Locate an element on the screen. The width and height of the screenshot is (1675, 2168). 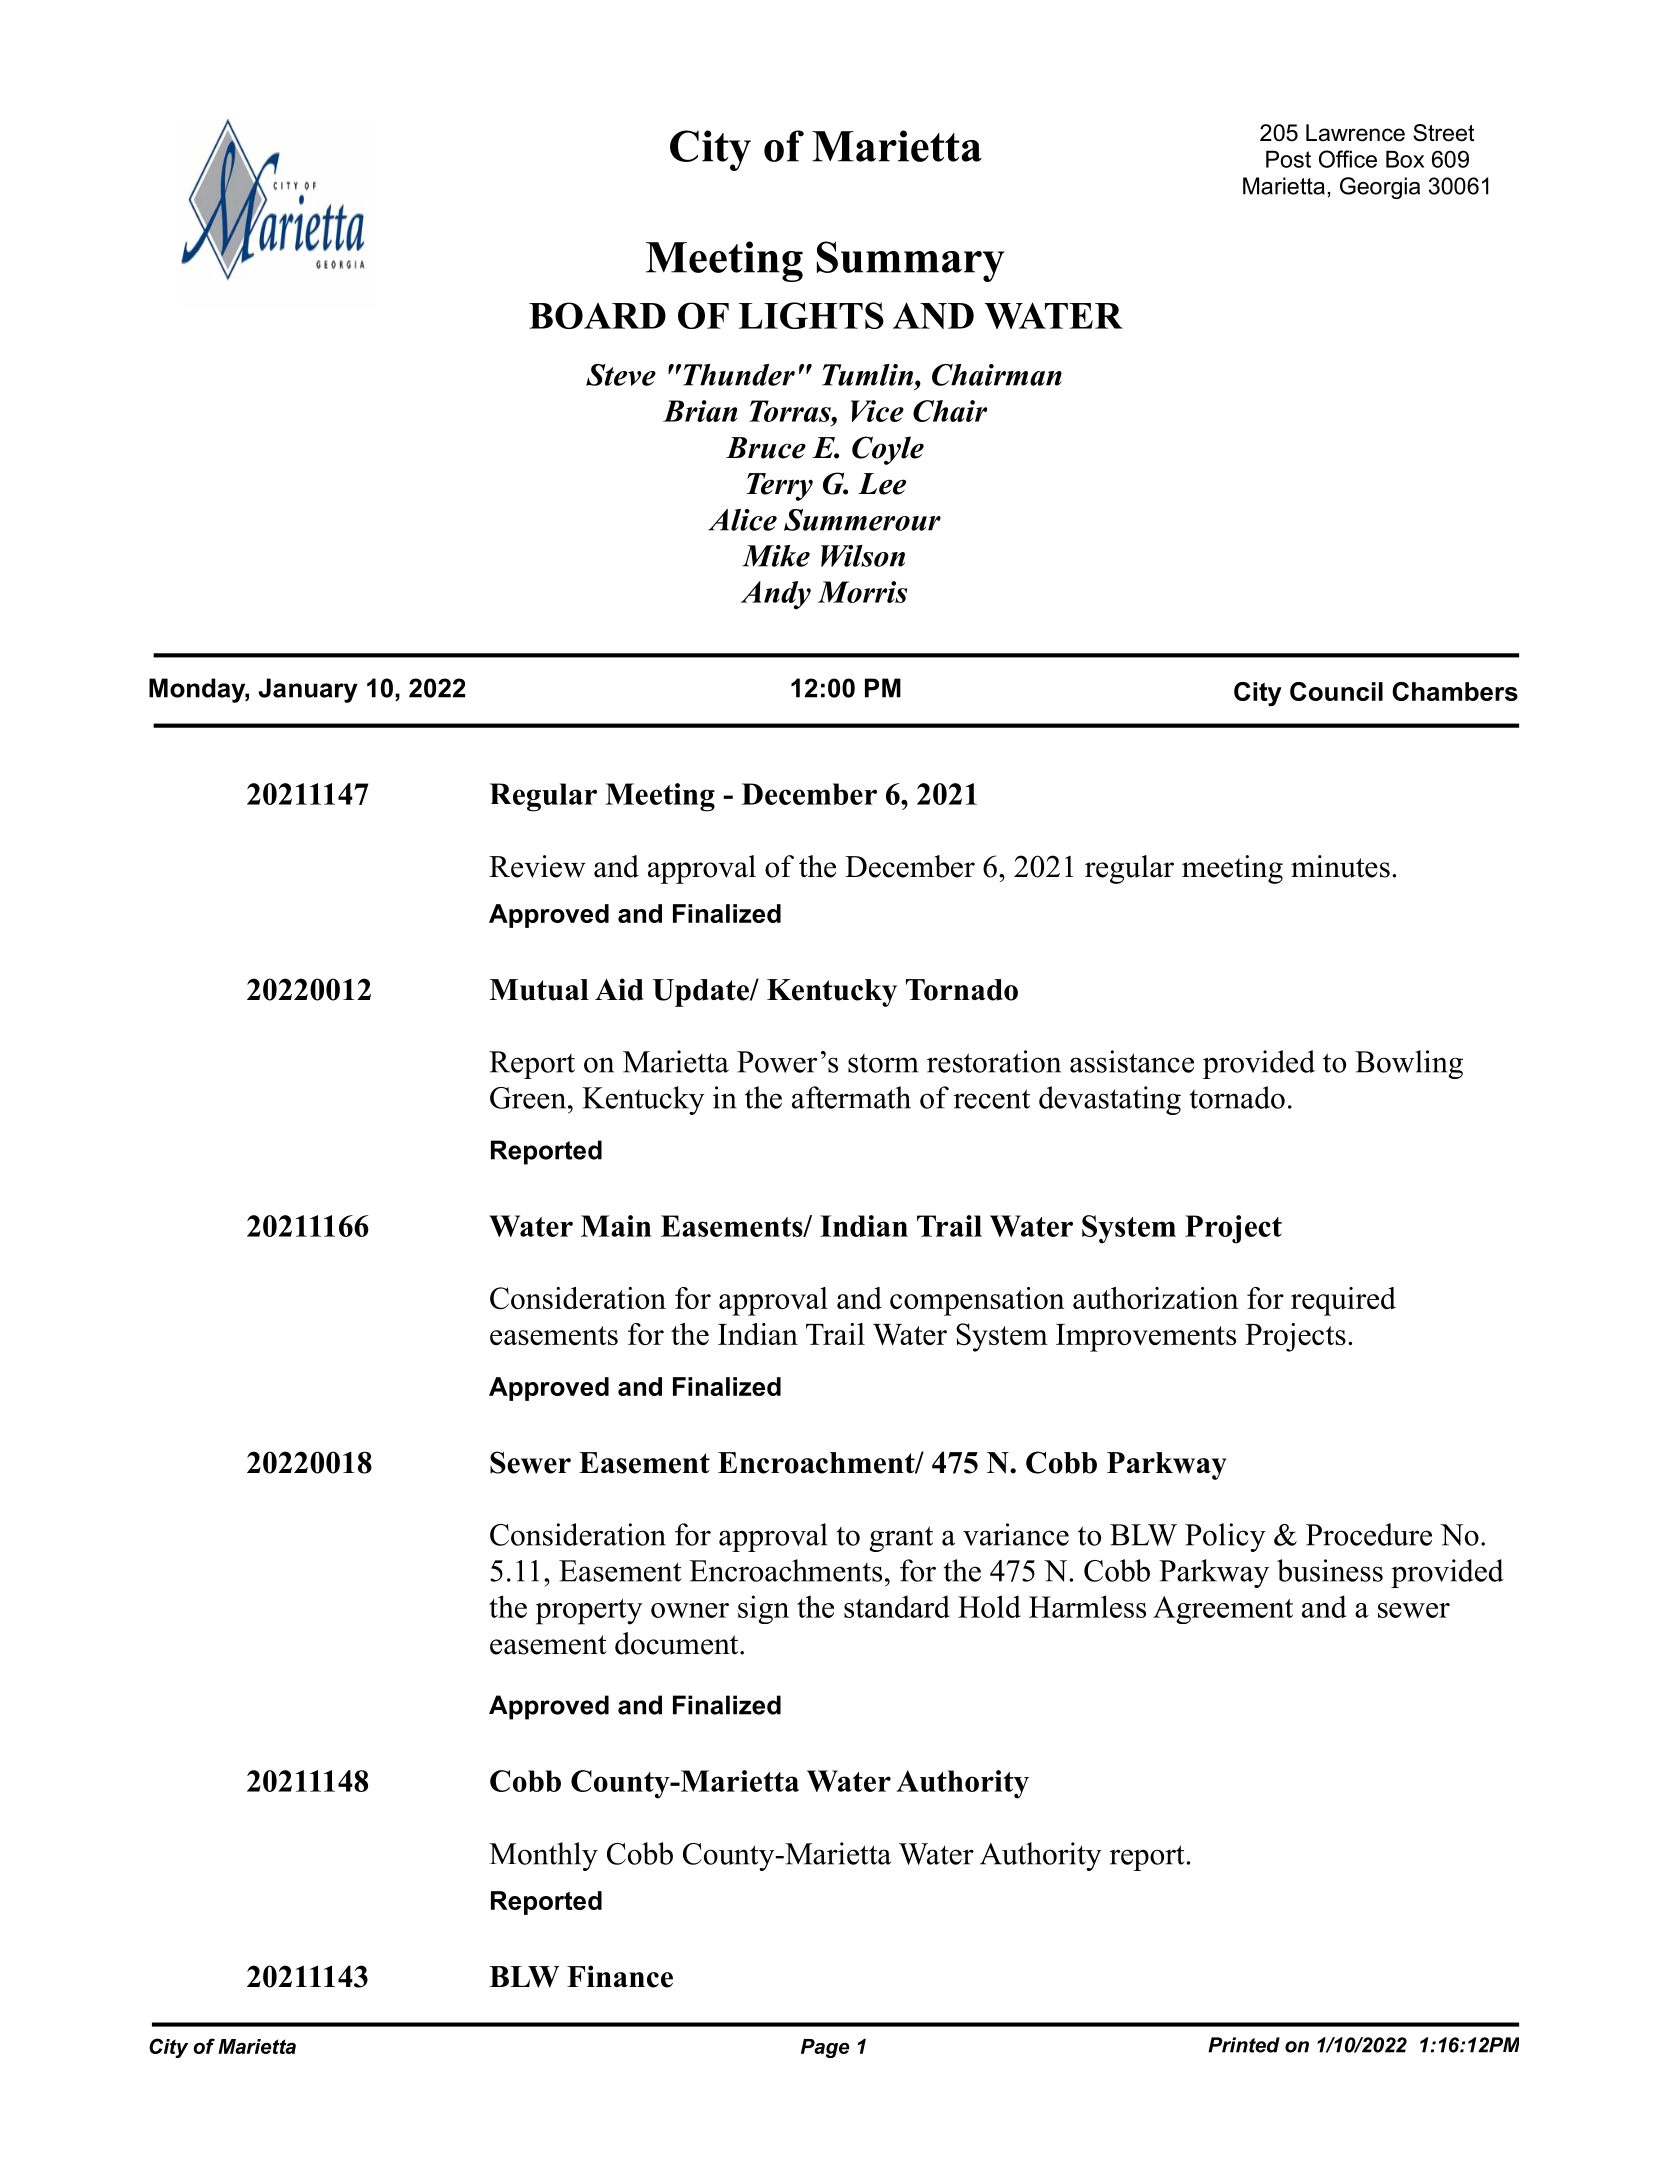
BOARD is located at coordinates (597, 315).
